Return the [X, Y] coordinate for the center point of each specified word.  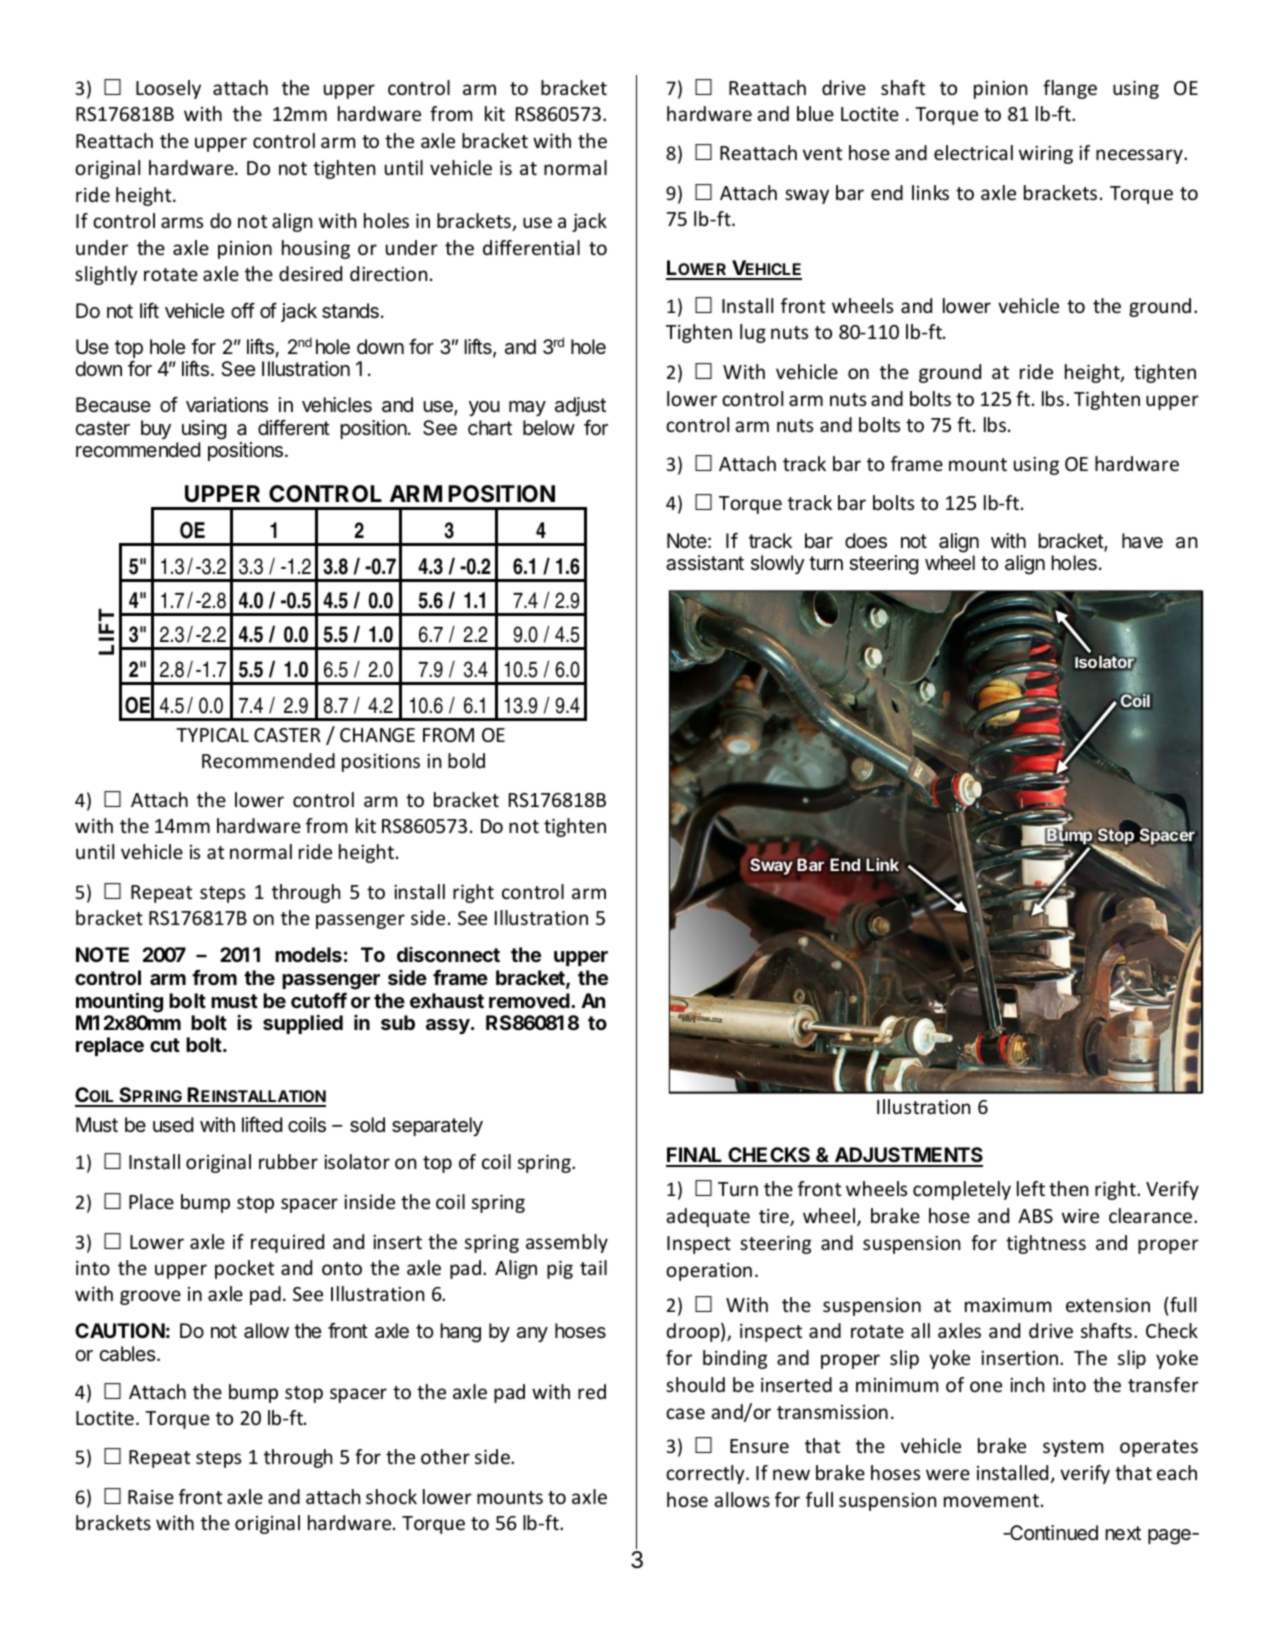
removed [530, 1000]
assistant [705, 563]
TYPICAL [212, 735]
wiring [1046, 155]
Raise [151, 1496]
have [1142, 541]
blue [815, 113]
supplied [303, 1024]
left [1031, 1188]
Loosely [168, 89]
